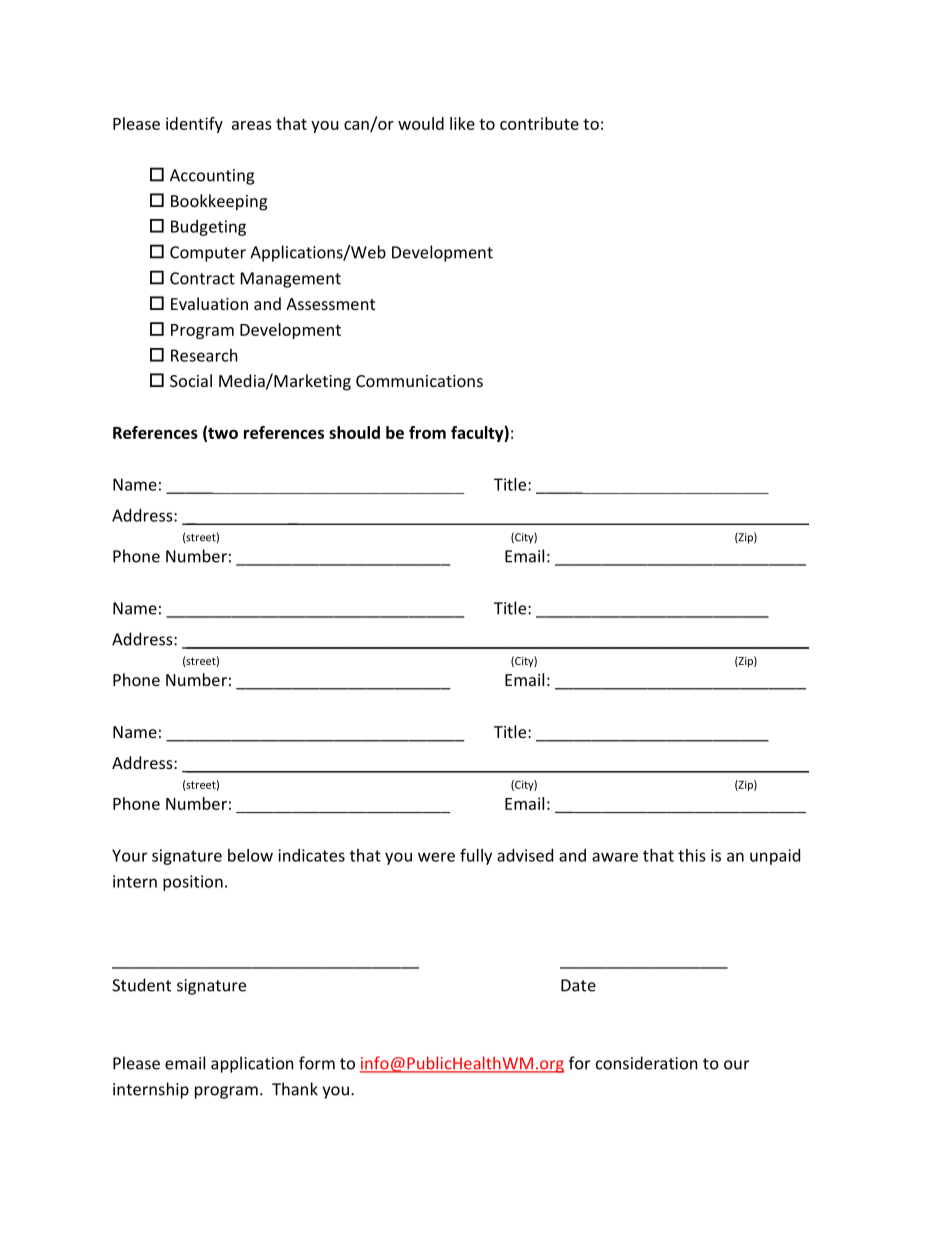  I want to click on Thank, so click(295, 1089).
